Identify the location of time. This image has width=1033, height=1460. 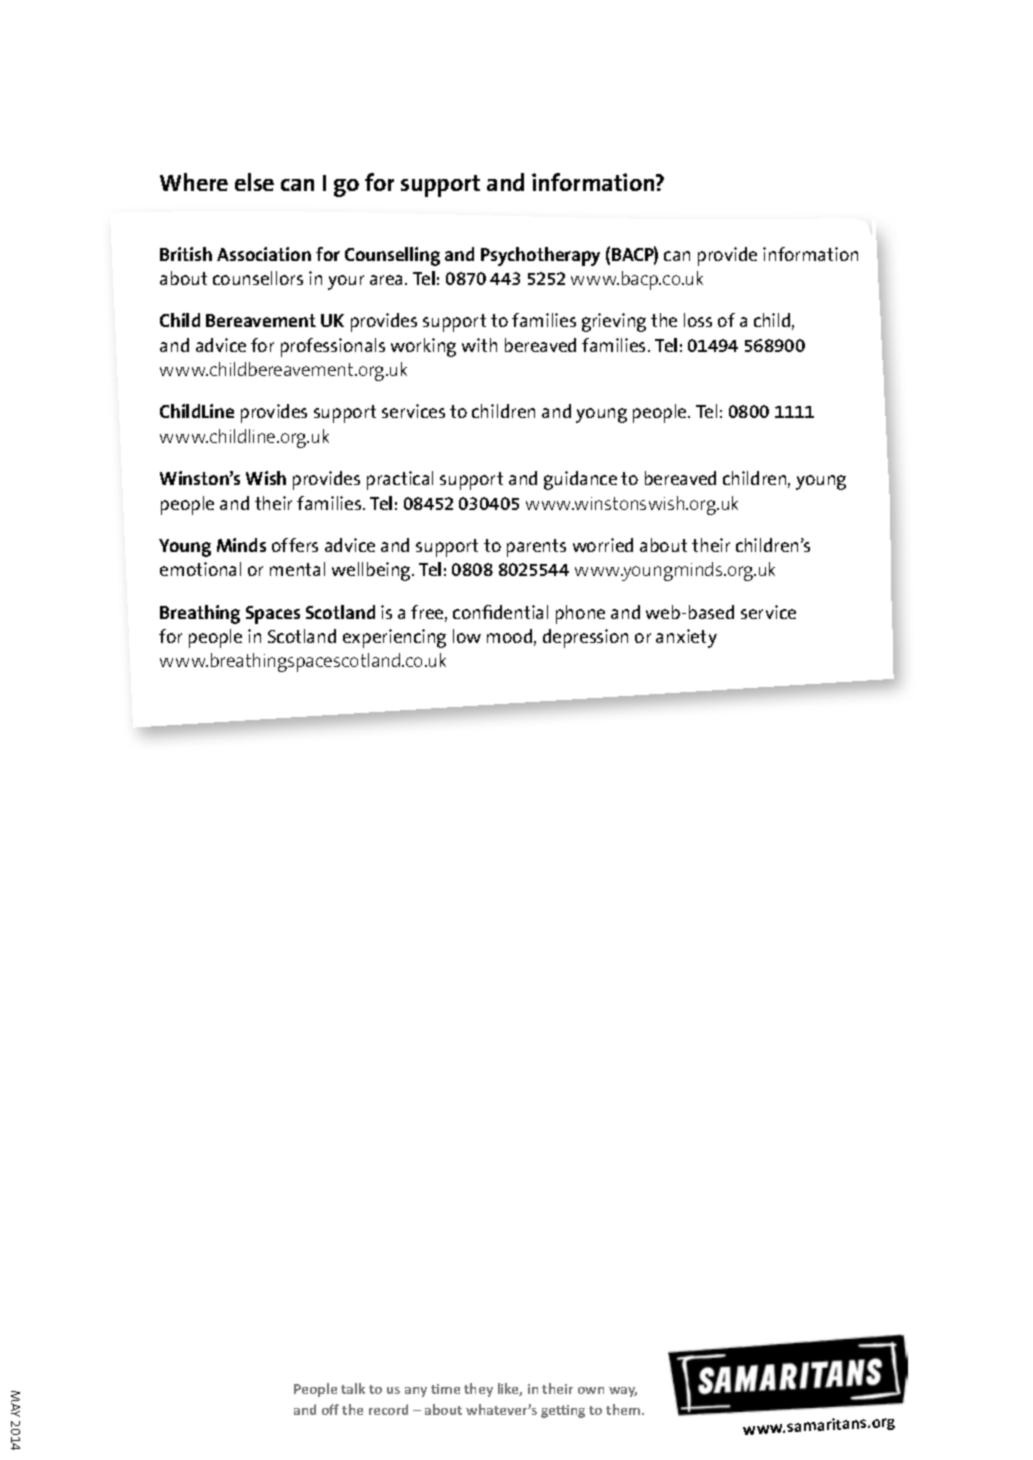
(445, 1389).
